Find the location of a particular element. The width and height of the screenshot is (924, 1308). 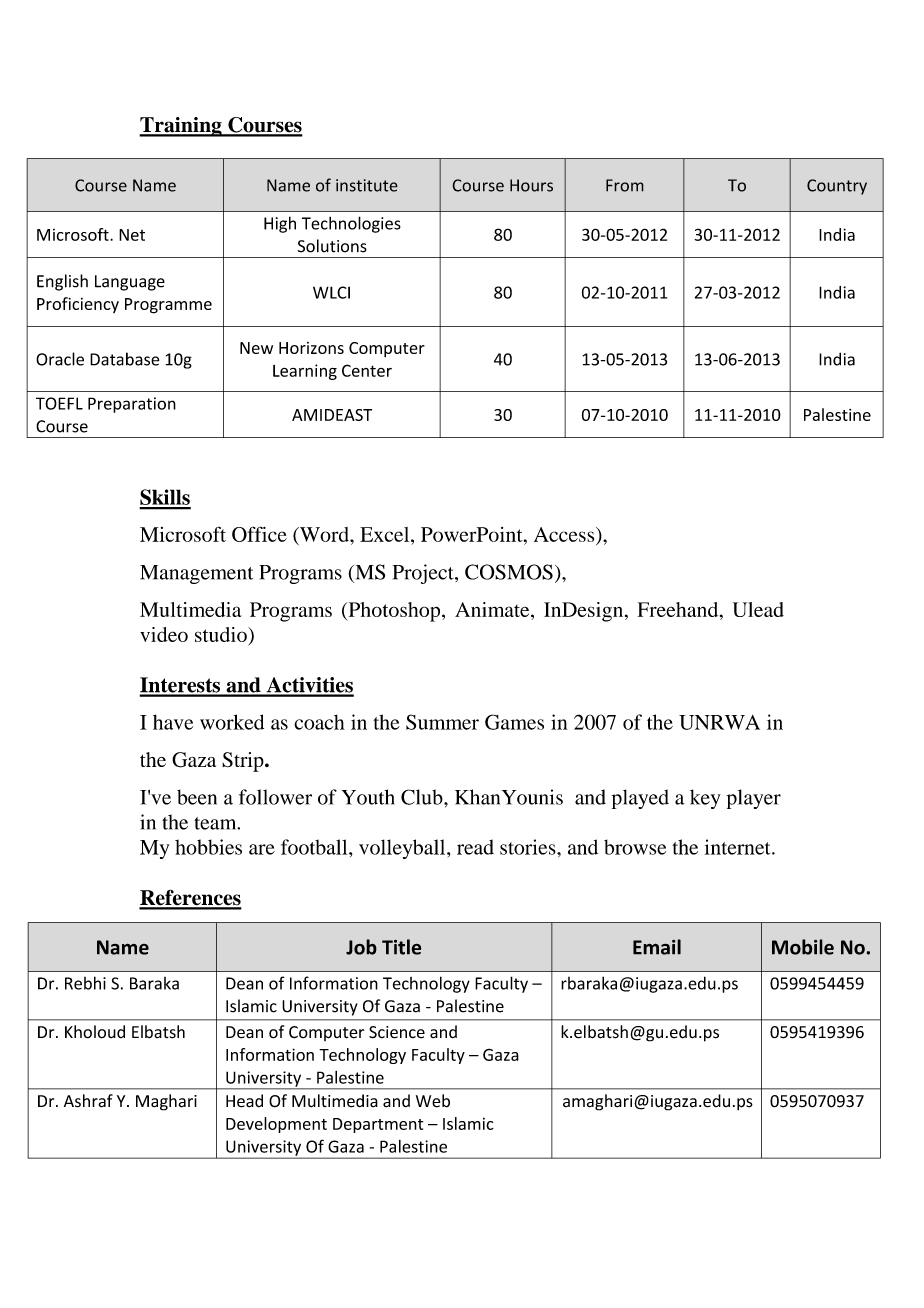

Training is located at coordinates (181, 127).
